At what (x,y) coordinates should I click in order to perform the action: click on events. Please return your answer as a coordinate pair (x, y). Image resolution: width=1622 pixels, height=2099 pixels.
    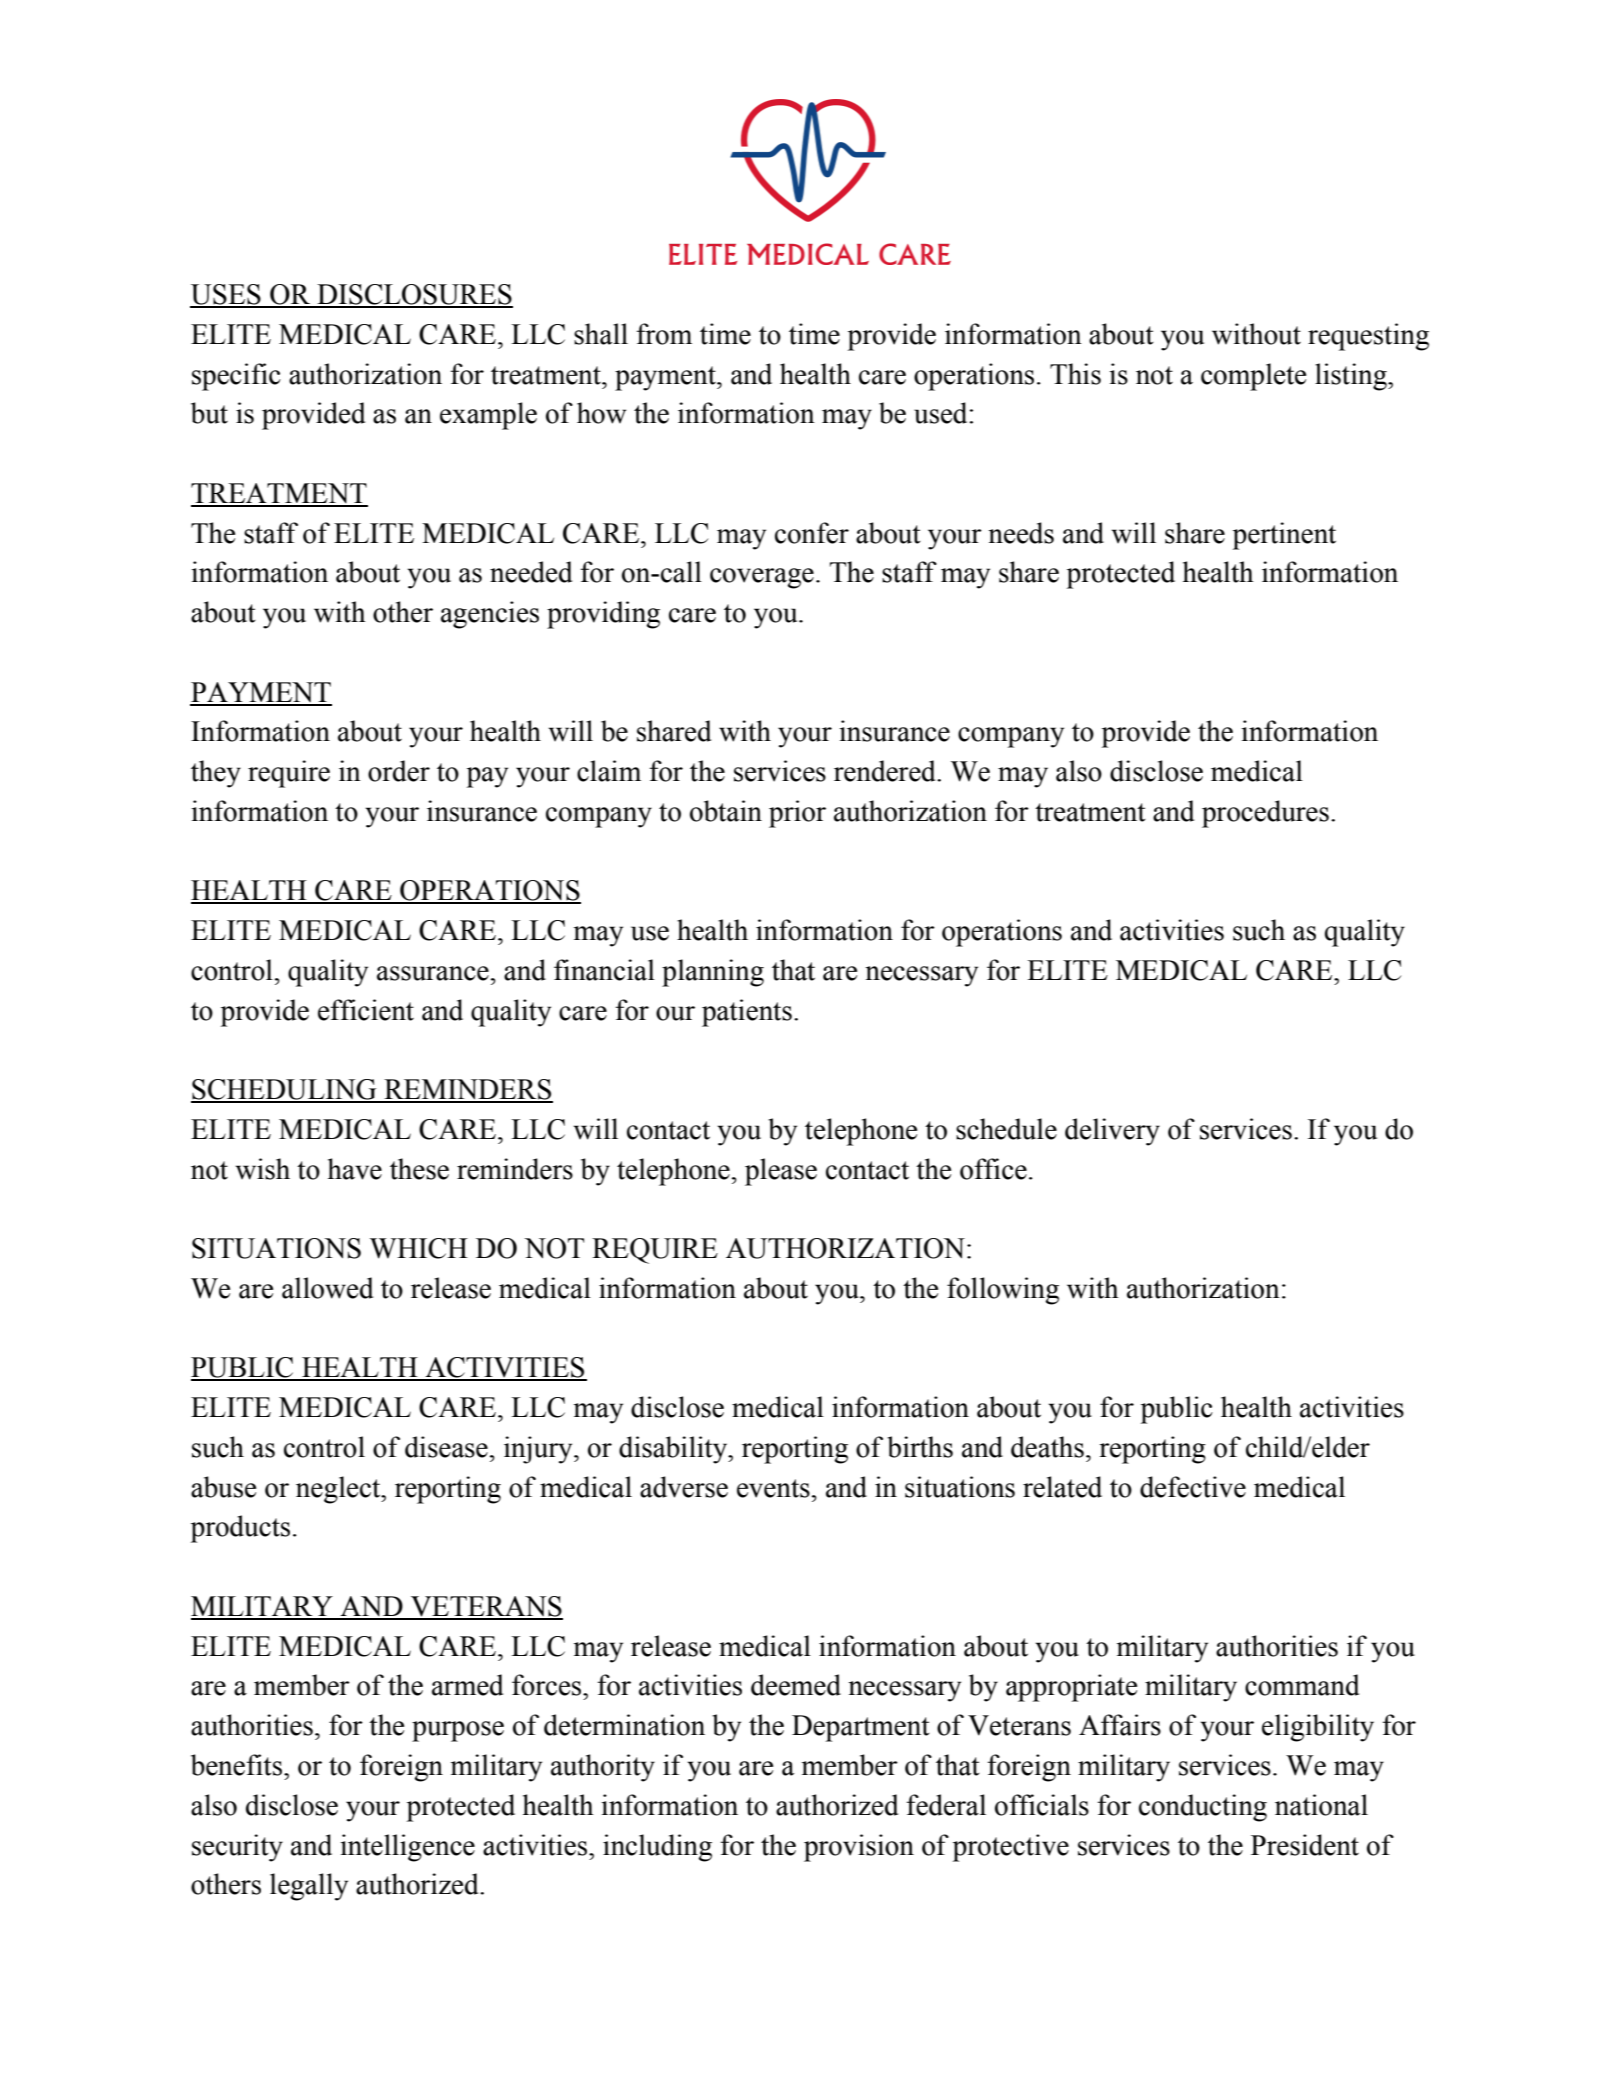
    Looking at the image, I should click on (773, 1488).
